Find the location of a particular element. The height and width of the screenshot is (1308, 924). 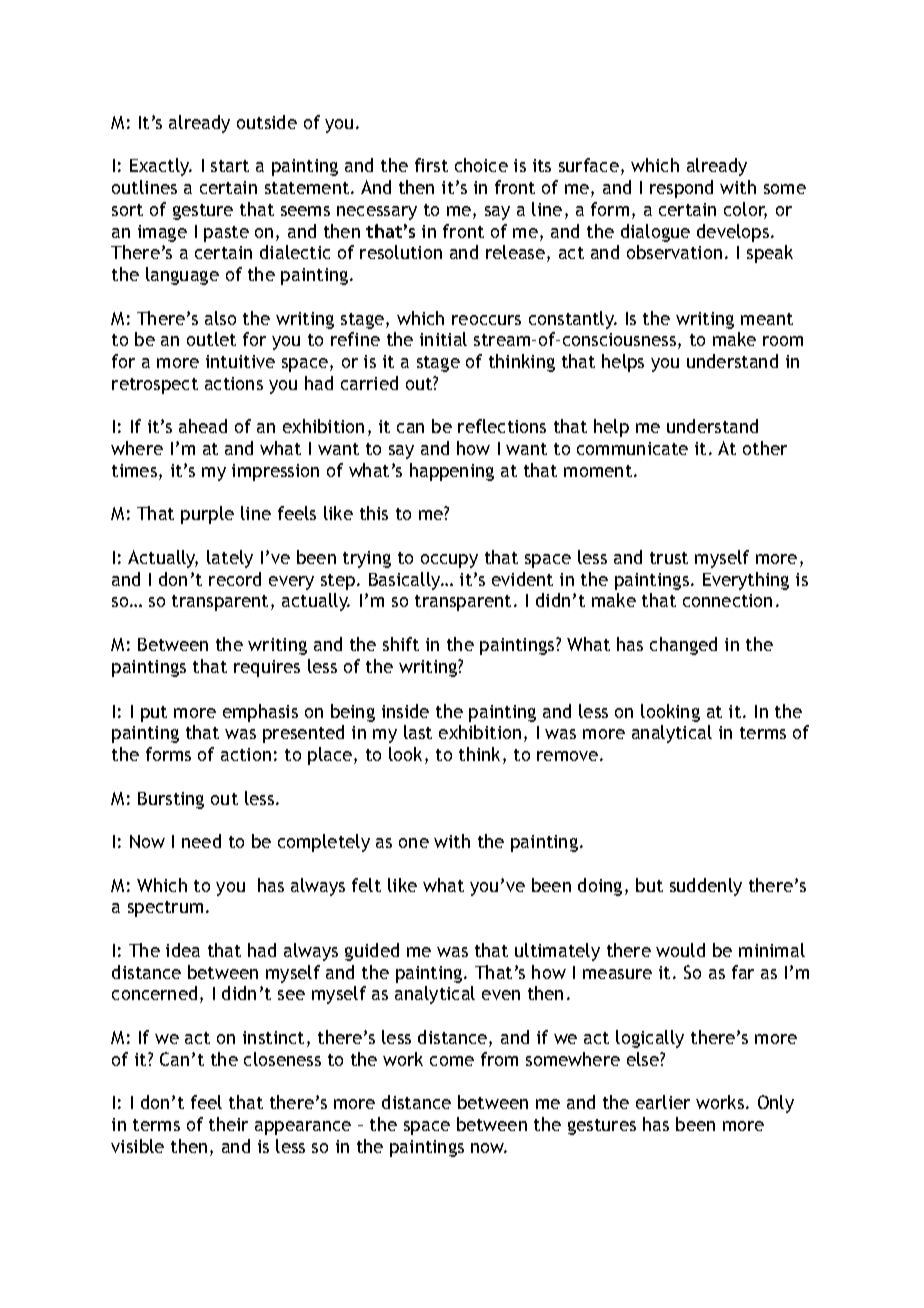

happening is located at coordinates (452, 472).
